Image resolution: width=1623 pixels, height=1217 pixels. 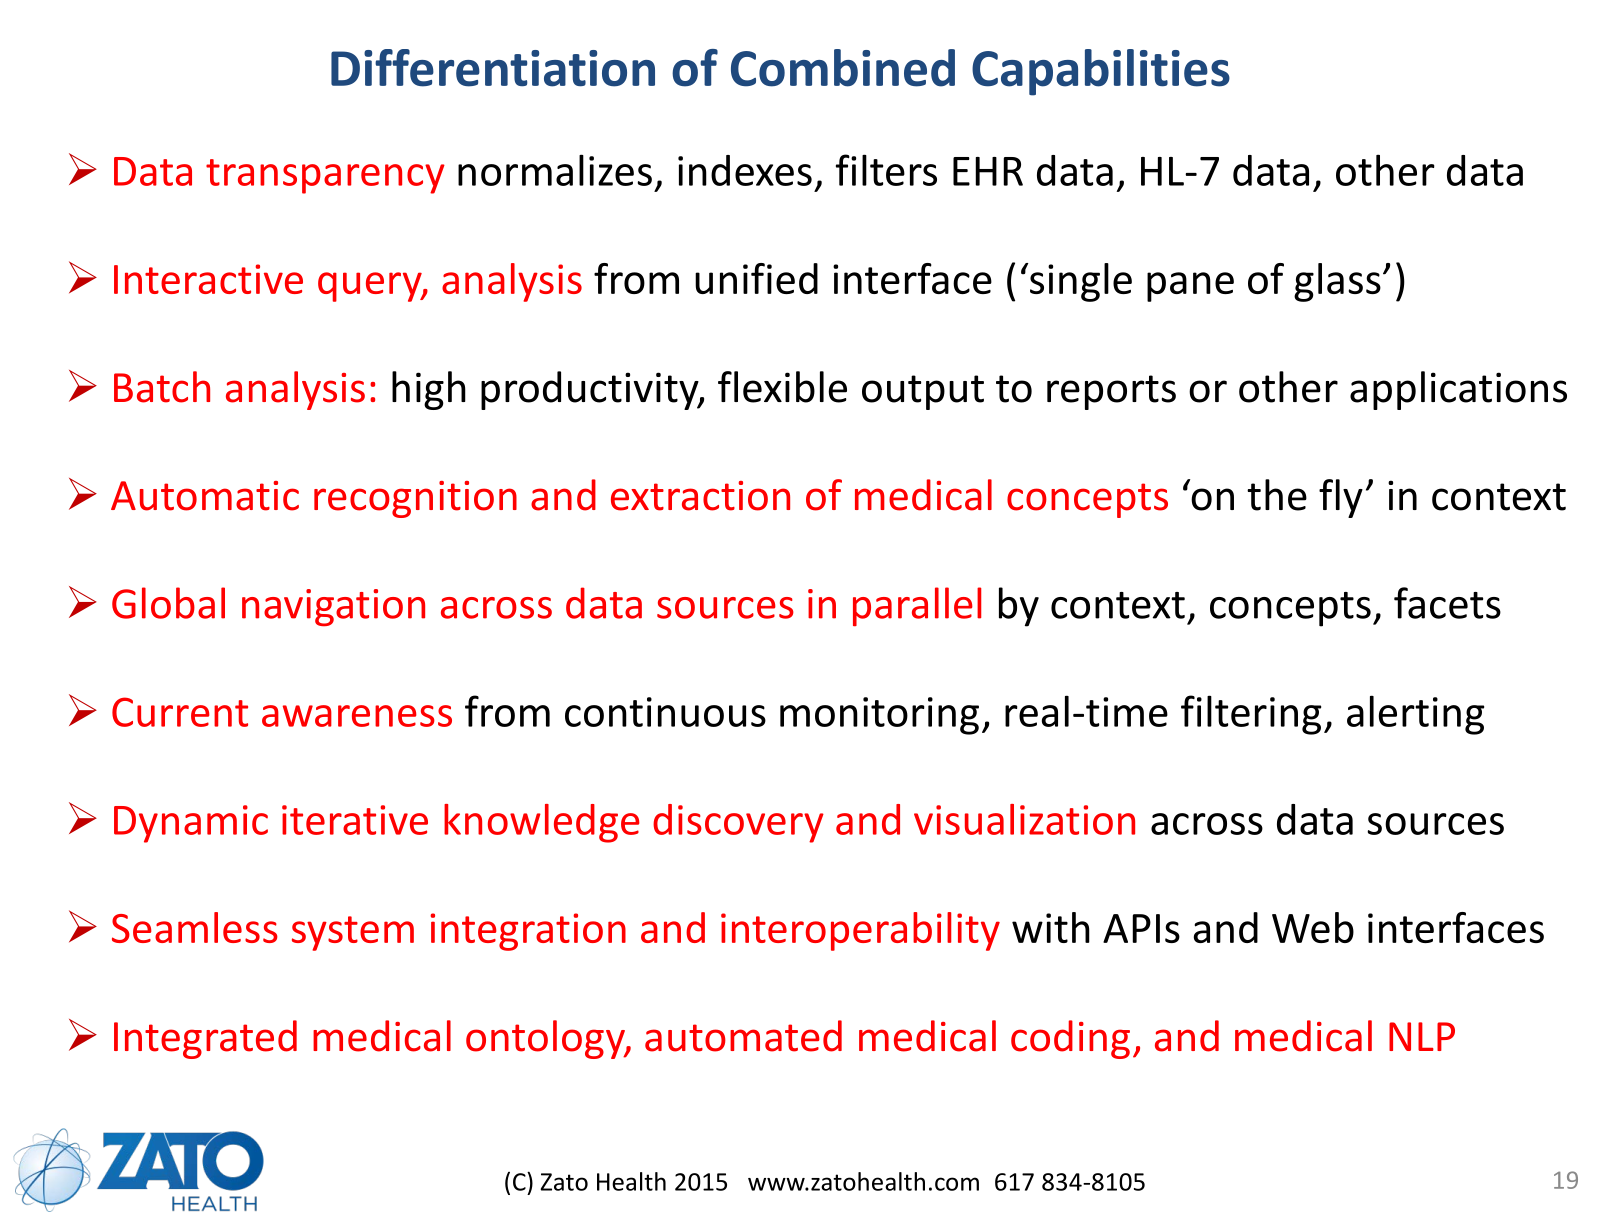 I want to click on filtering, so click(x=1251, y=715).
